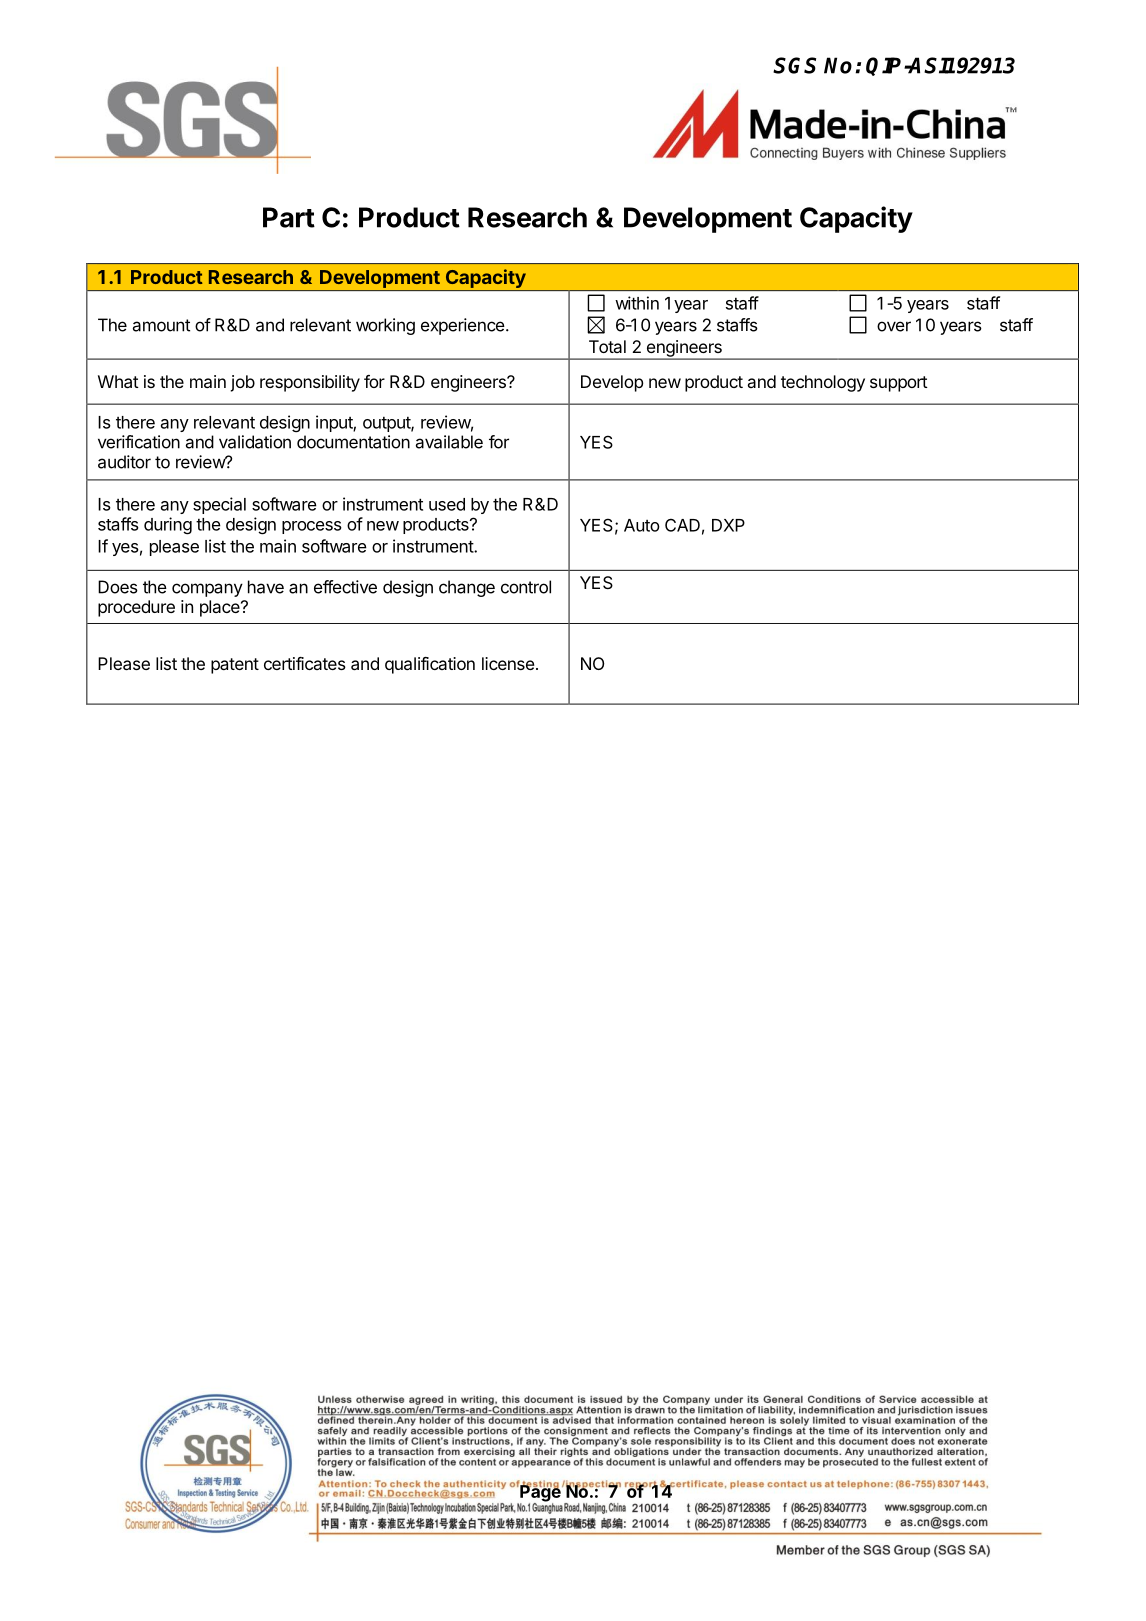 Image resolution: width=1146 pixels, height=1621 pixels. What do you see at coordinates (526, 587) in the screenshot?
I see `control` at bounding box center [526, 587].
